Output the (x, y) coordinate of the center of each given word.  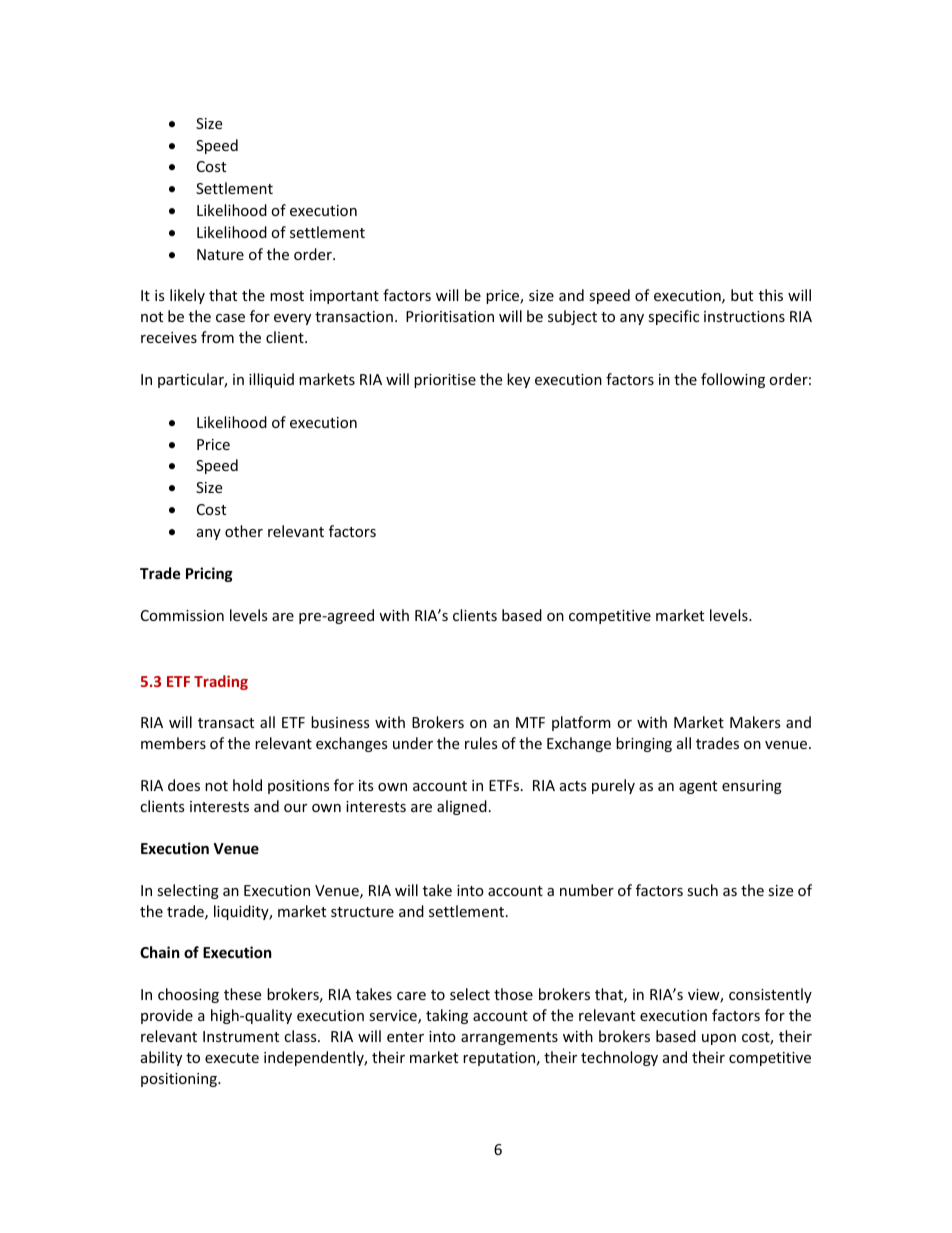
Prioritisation (450, 316)
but (742, 295)
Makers (755, 722)
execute (232, 1058)
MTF (530, 722)
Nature (220, 254)
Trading (221, 682)
